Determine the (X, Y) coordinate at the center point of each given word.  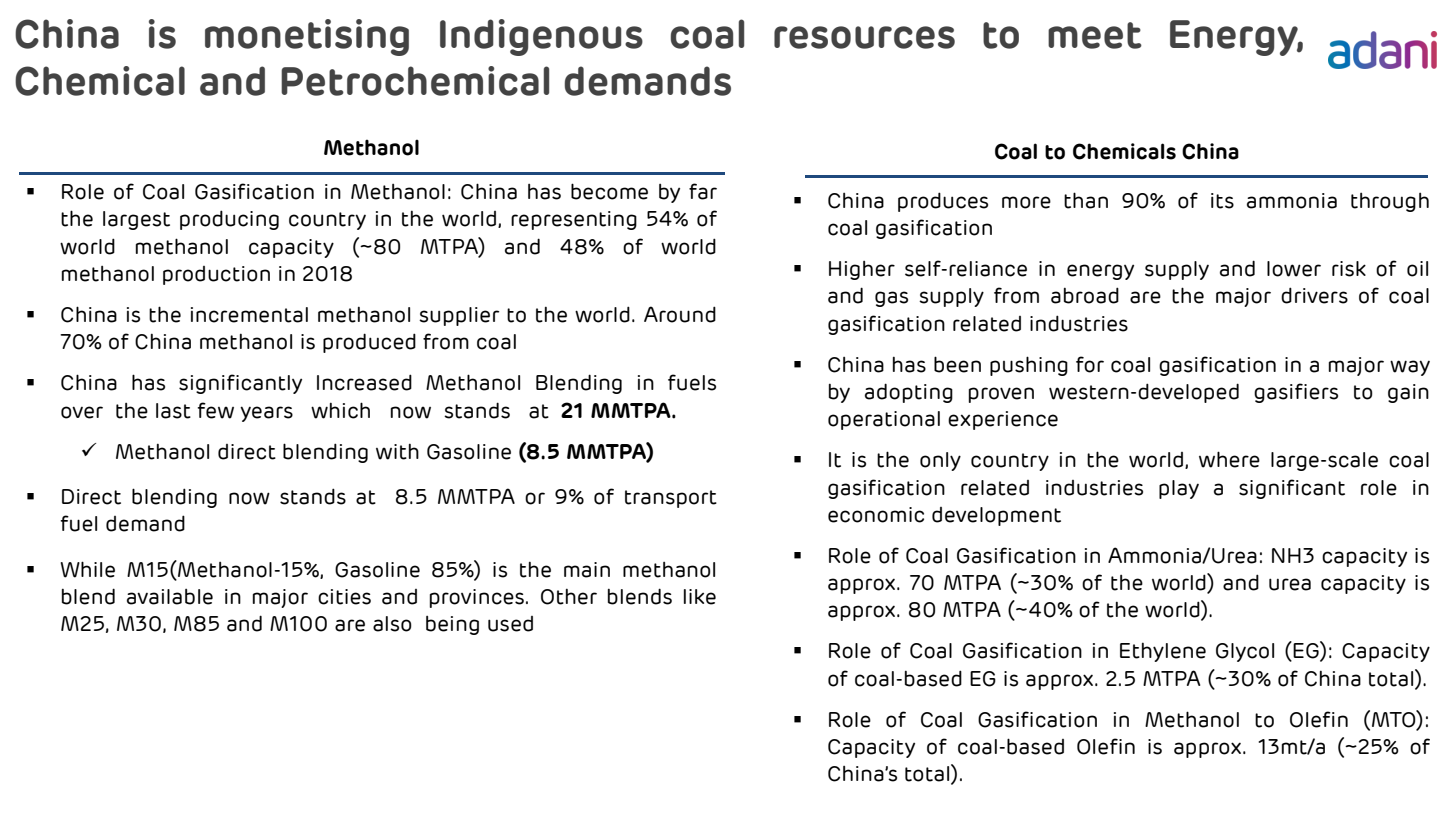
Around (680, 314)
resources (864, 37)
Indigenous (541, 37)
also (392, 624)
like (700, 597)
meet (1095, 35)
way (1410, 368)
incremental (249, 315)
